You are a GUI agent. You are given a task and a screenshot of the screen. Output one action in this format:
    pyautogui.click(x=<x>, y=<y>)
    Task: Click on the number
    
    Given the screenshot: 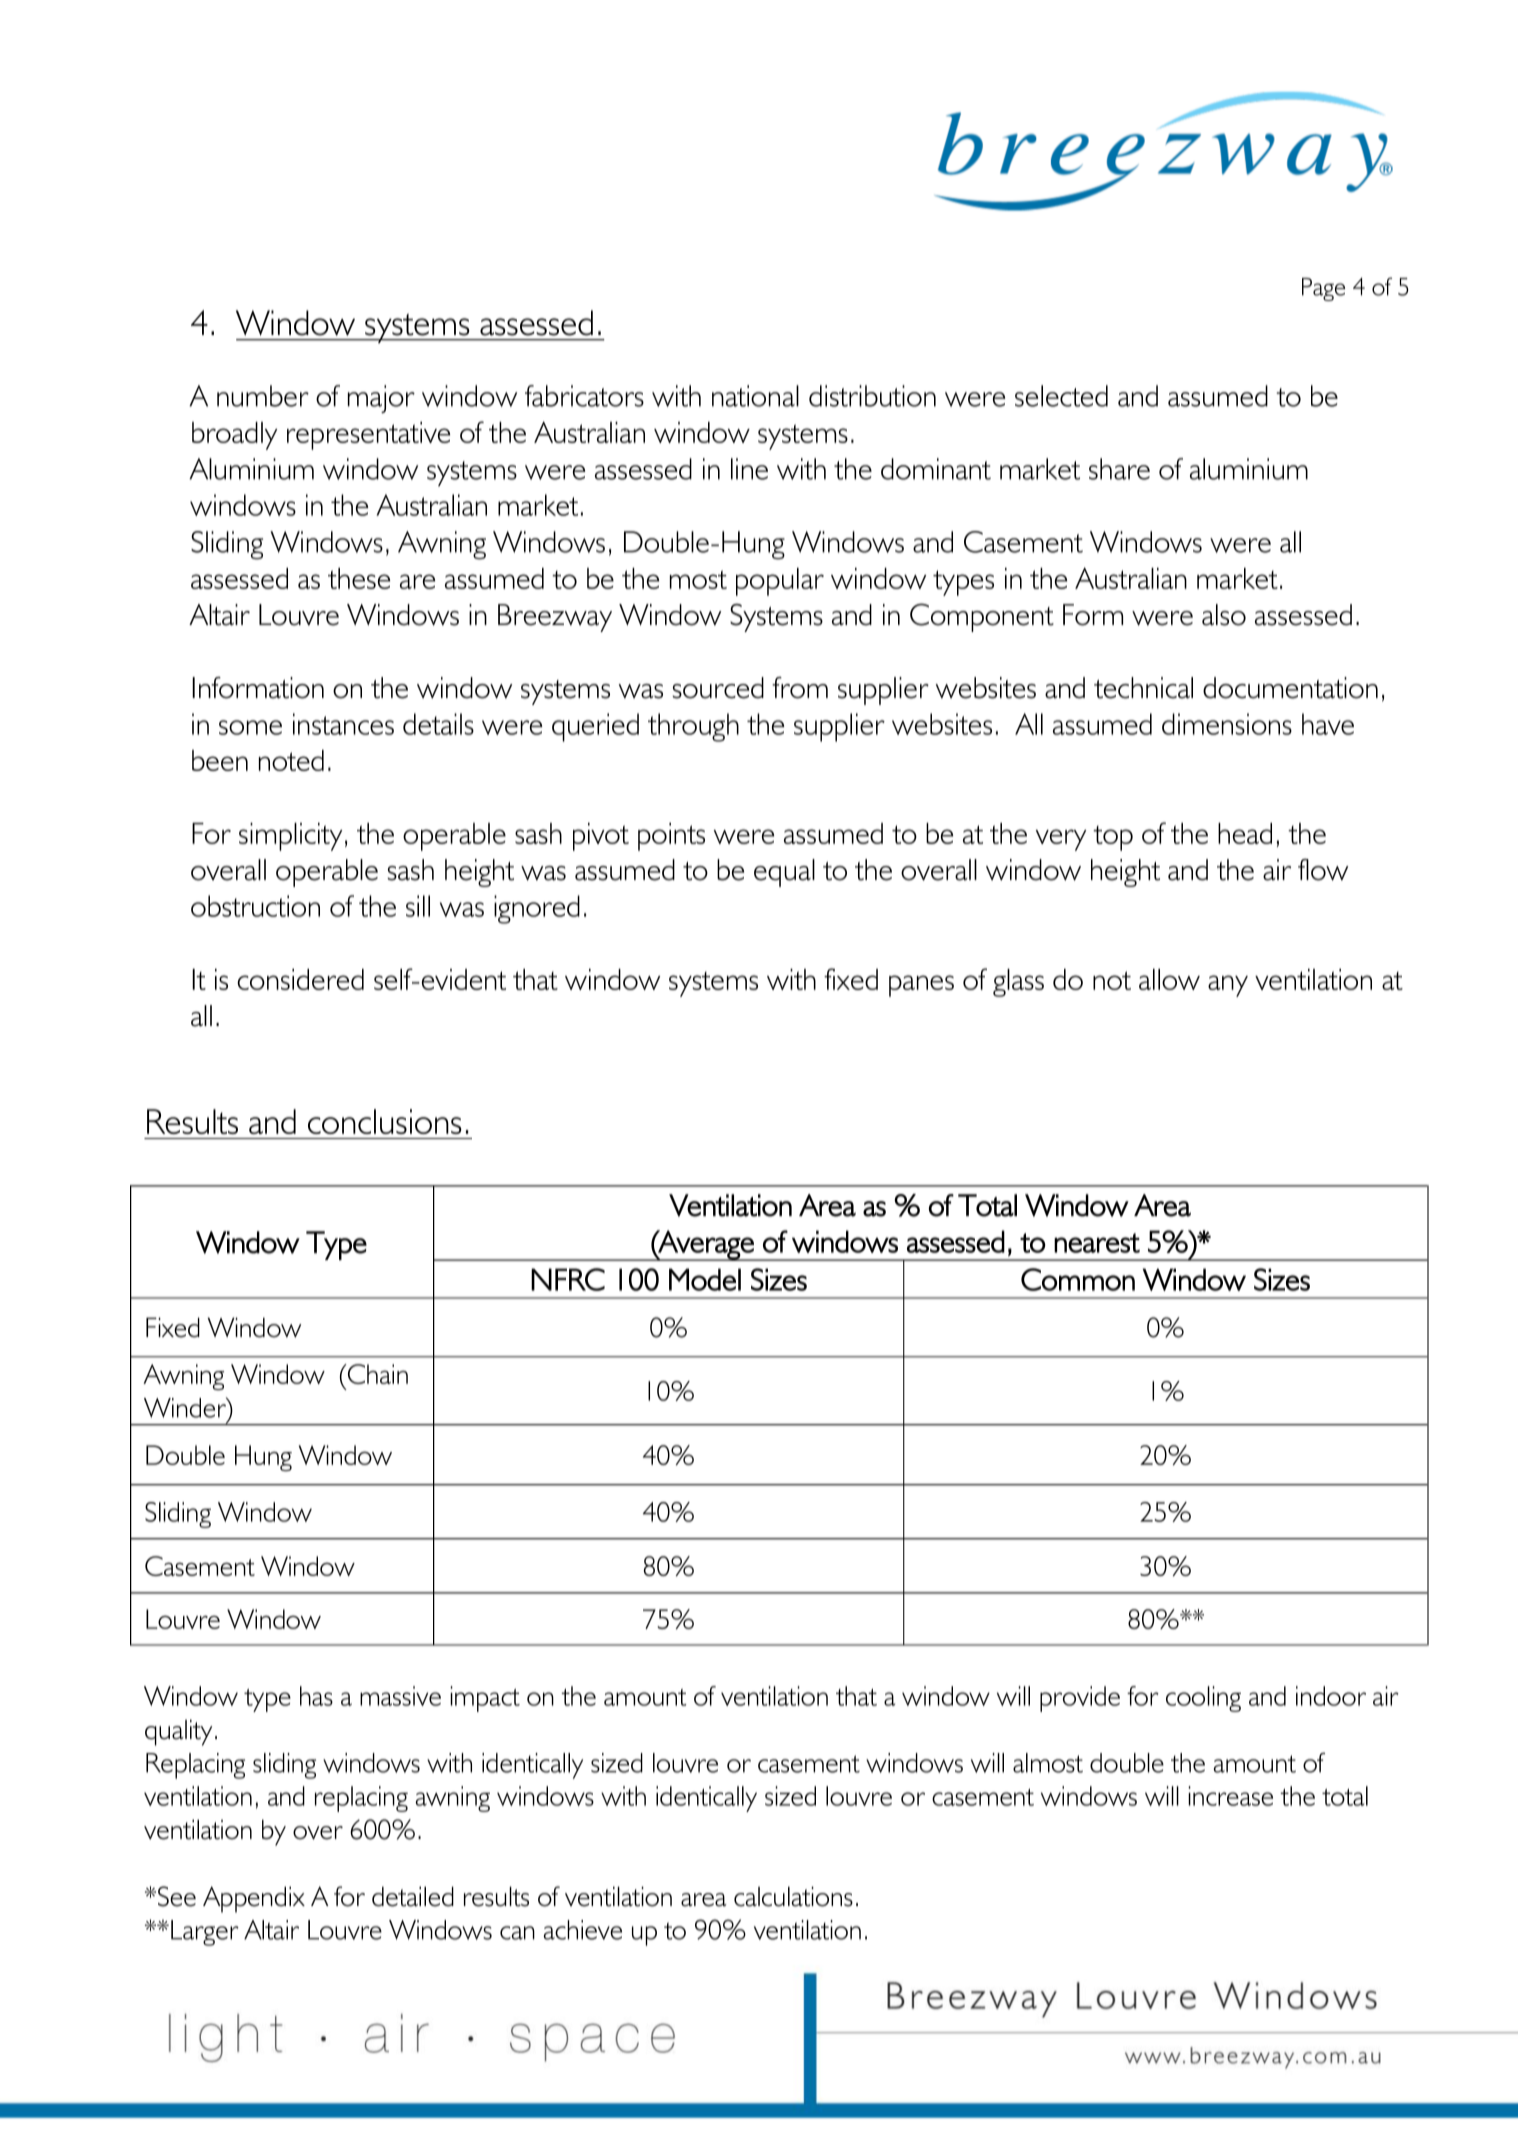 What is the action you would take?
    pyautogui.click(x=263, y=396)
